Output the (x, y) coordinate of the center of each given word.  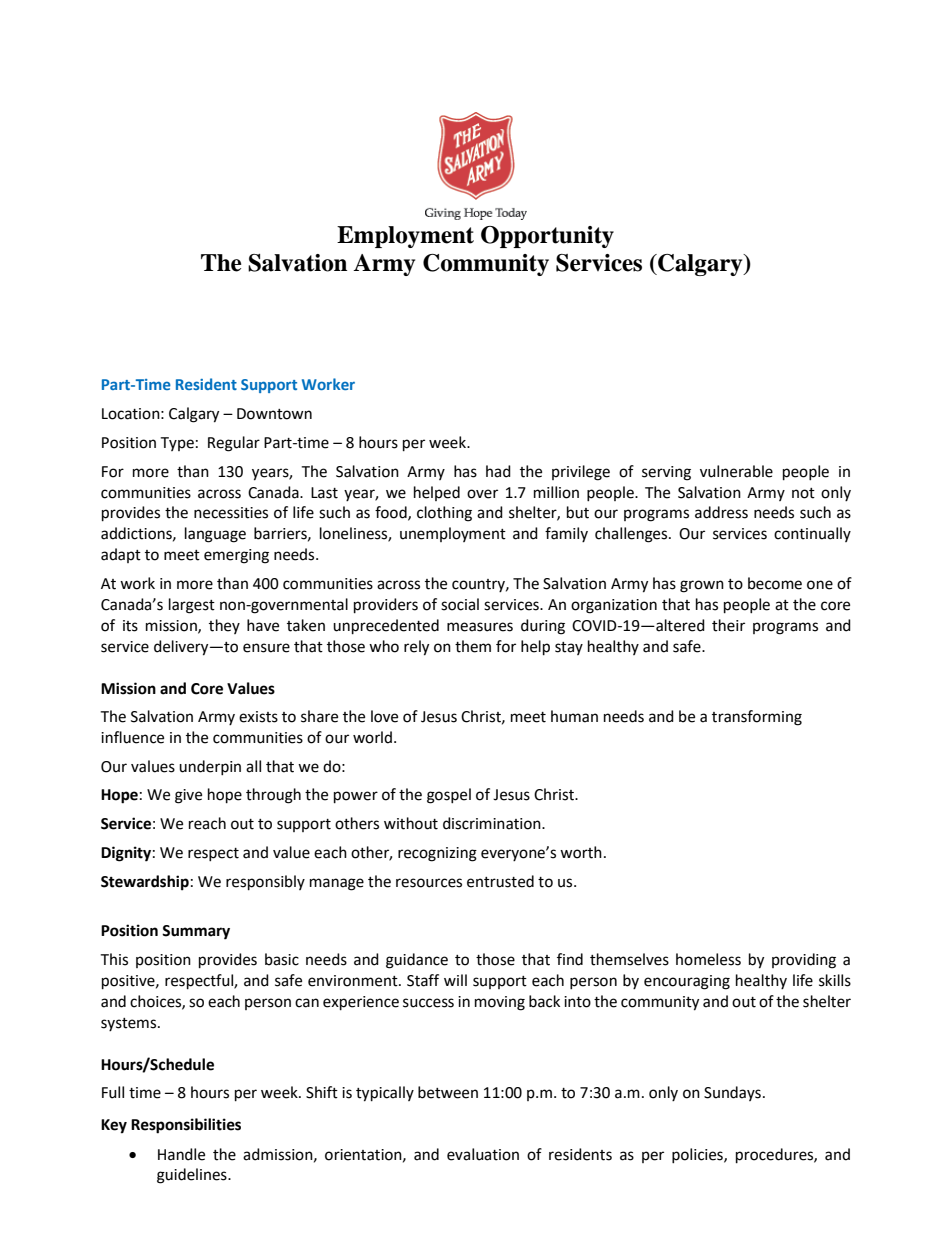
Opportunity (547, 237)
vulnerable (736, 471)
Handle (181, 1154)
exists (258, 717)
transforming (757, 718)
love (384, 716)
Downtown (274, 414)
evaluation (483, 1154)
